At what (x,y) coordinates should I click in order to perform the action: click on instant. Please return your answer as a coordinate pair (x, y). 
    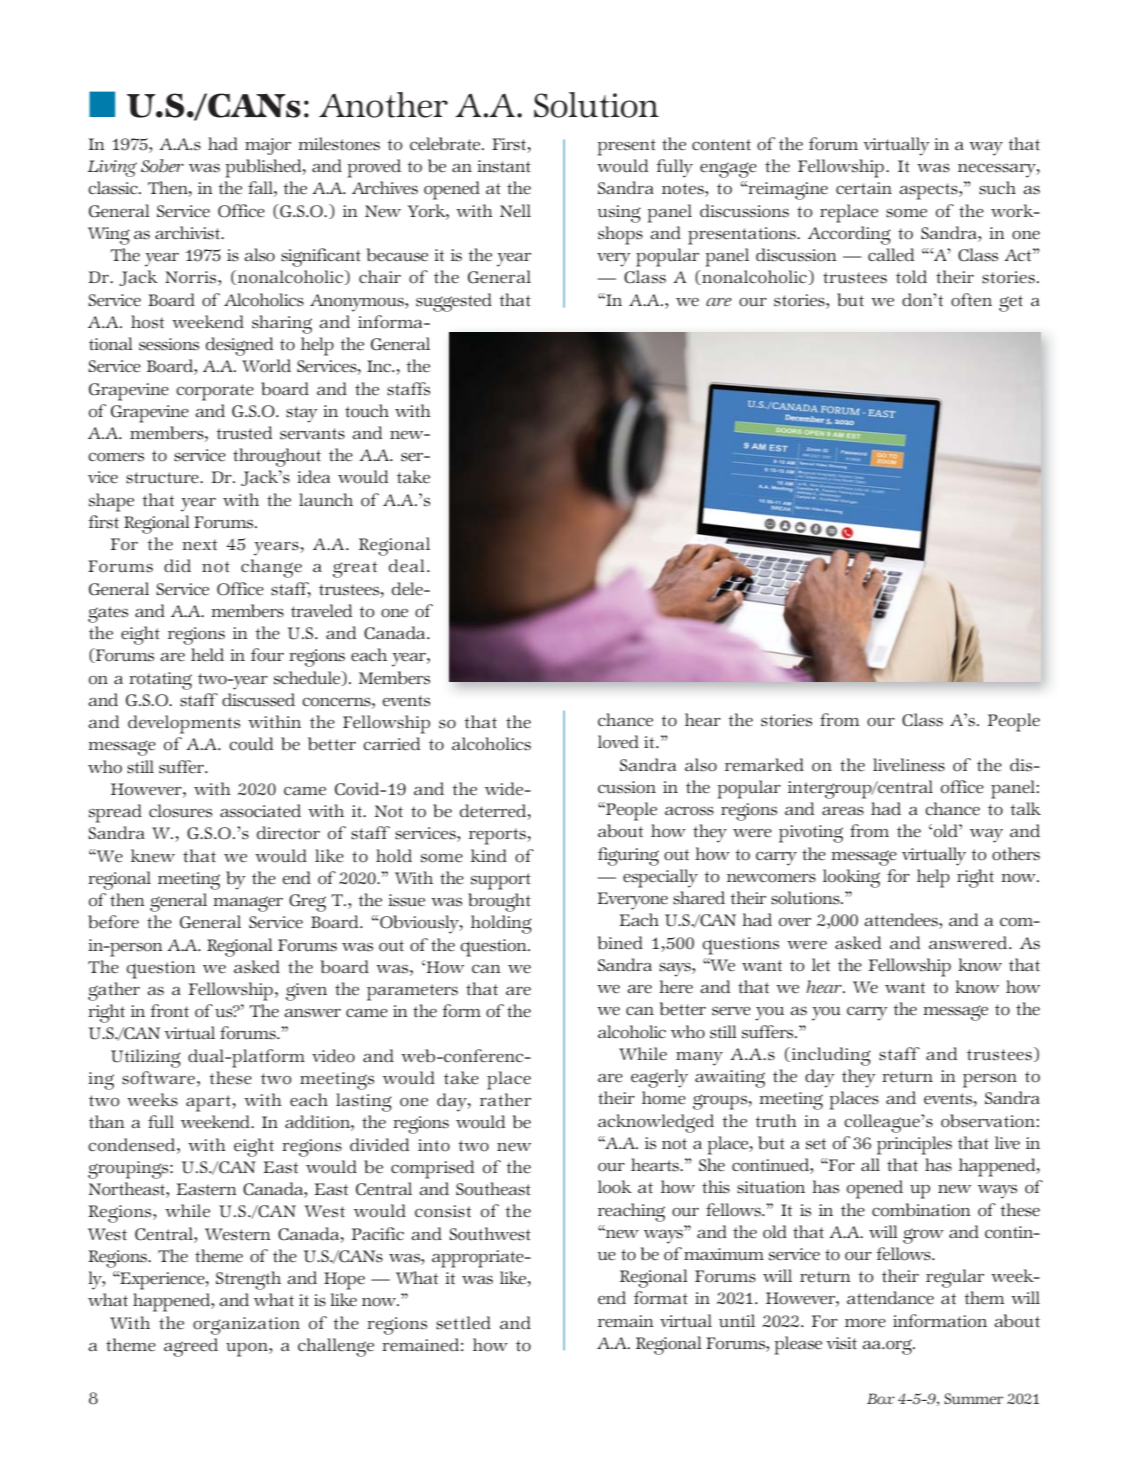
    Looking at the image, I should click on (504, 166).
